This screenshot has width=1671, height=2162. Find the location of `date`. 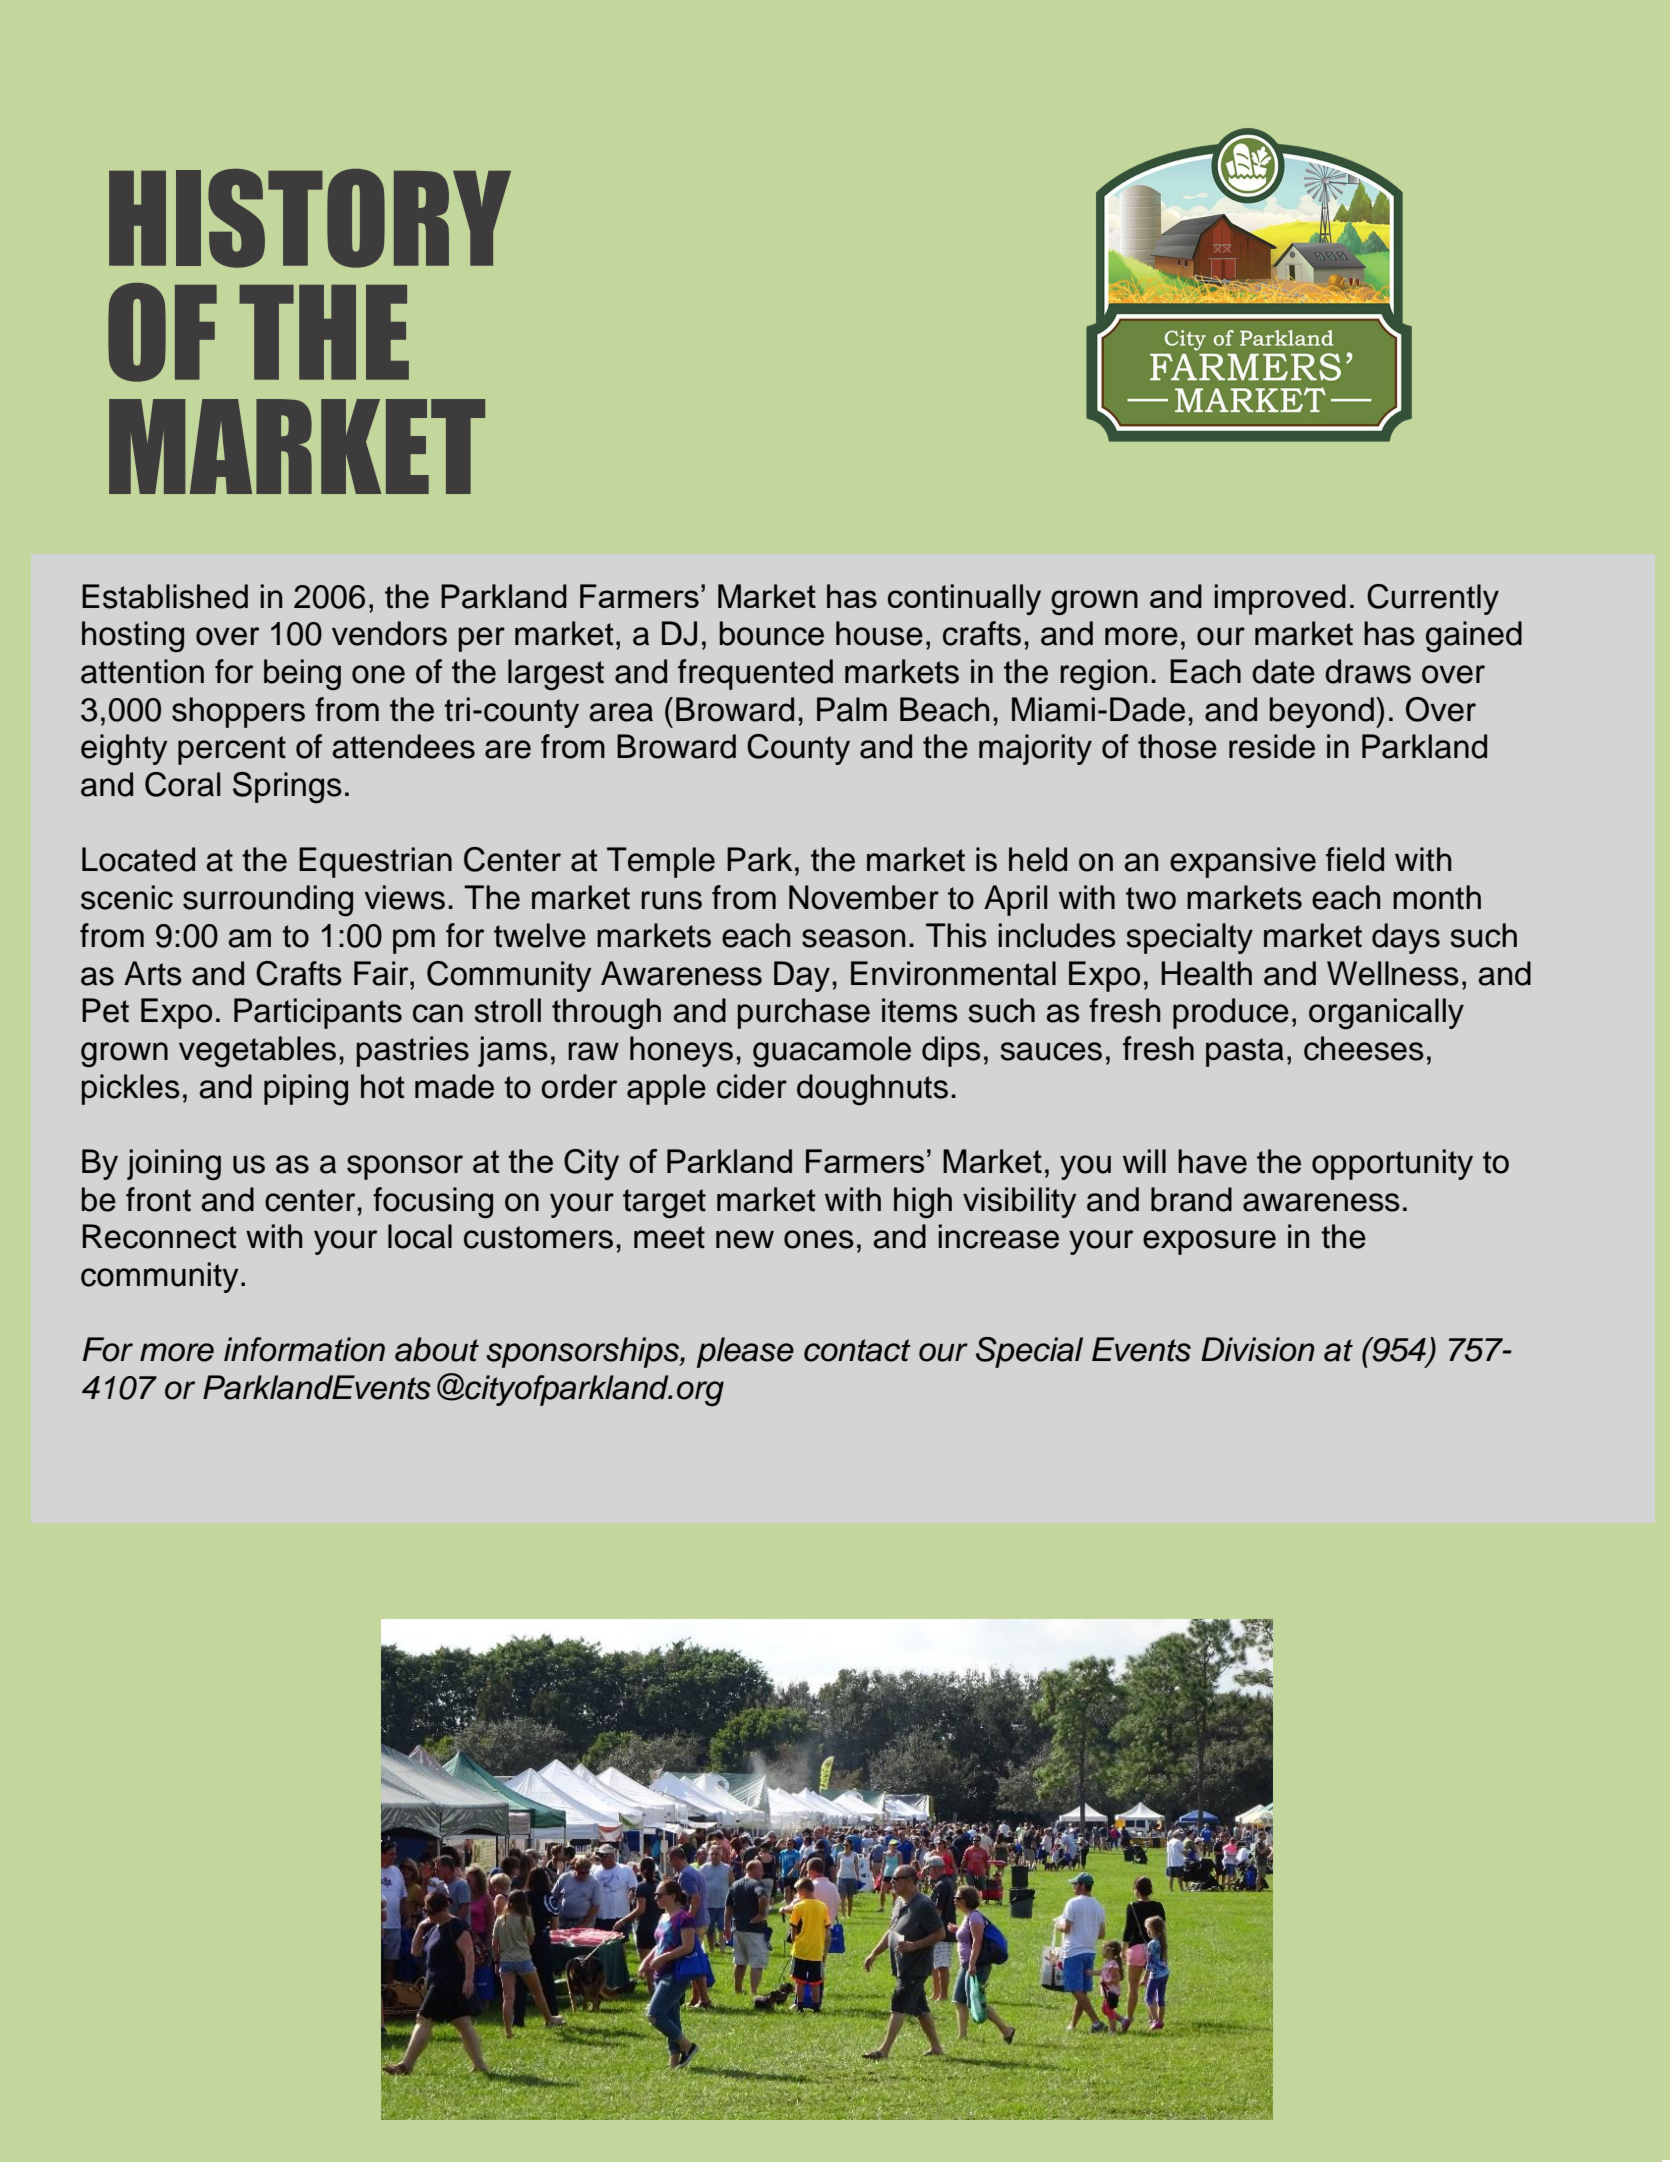

date is located at coordinates (1283, 671).
